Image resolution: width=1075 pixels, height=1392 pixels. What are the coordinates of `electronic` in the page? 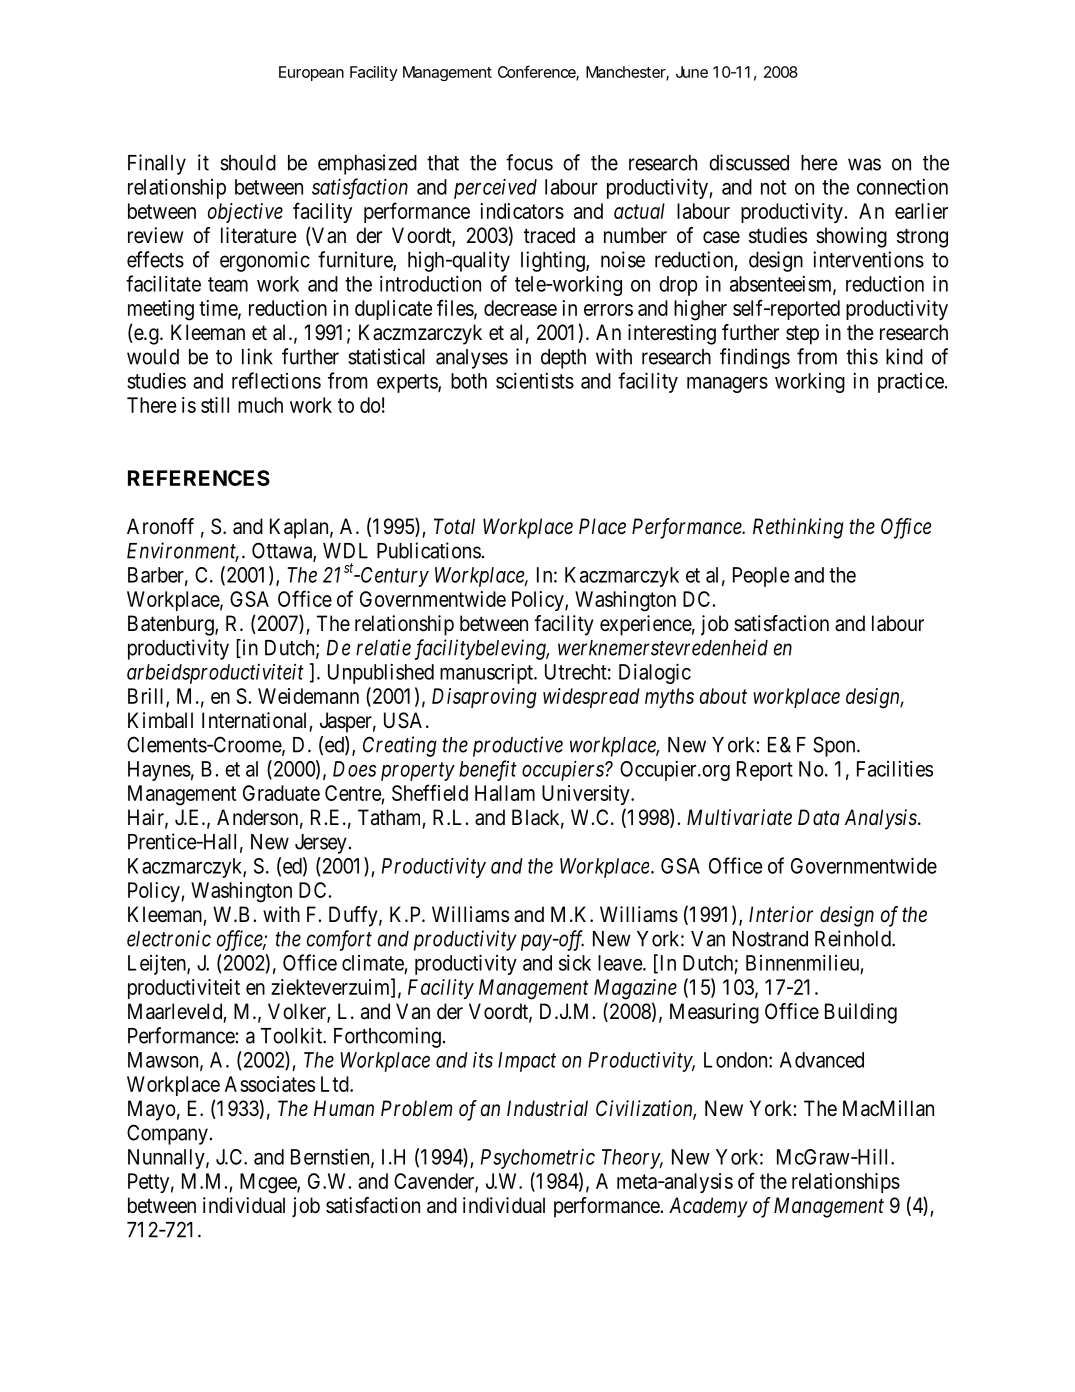 It's located at (169, 938).
